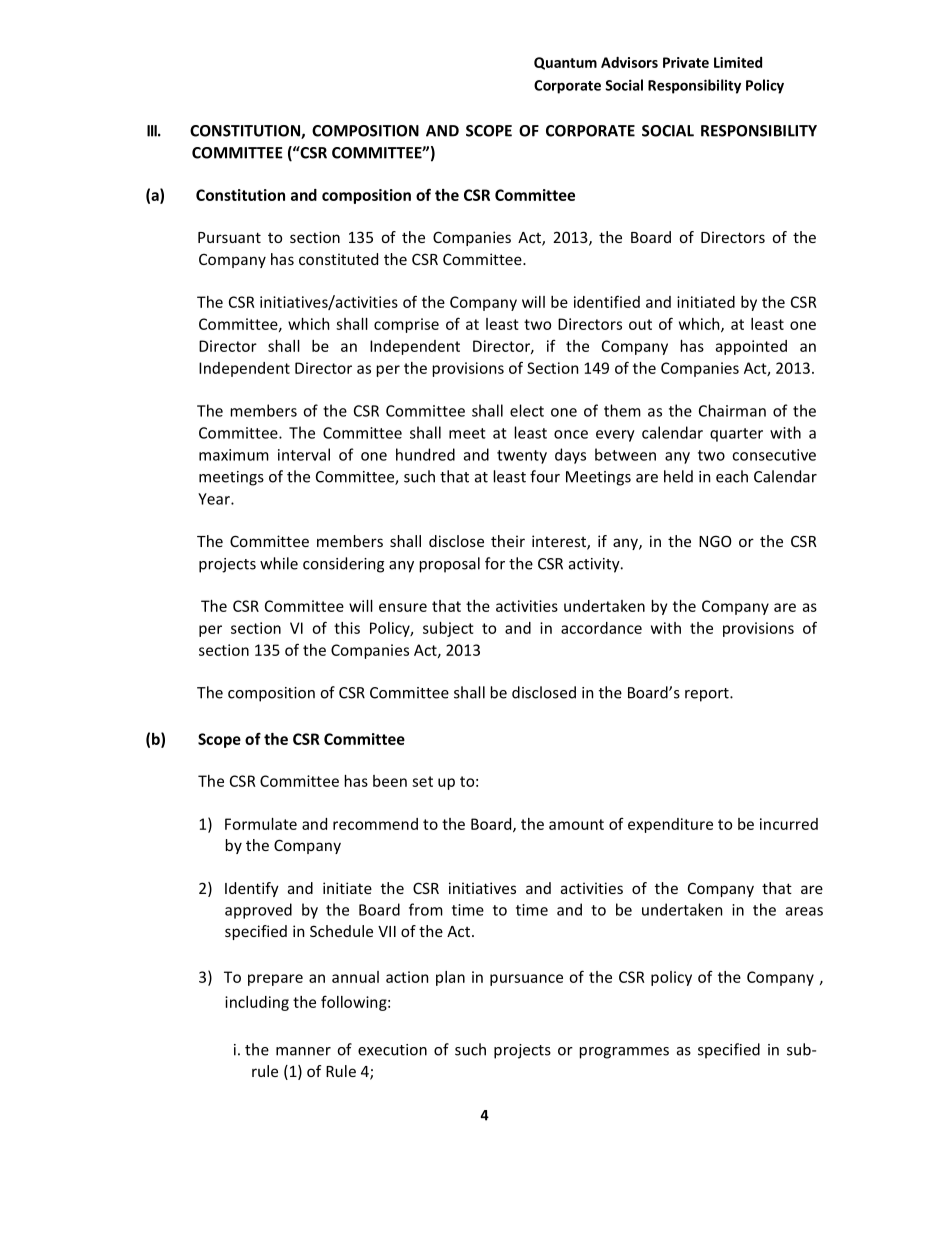  What do you see at coordinates (257, 1003) in the screenshot?
I see `including` at bounding box center [257, 1003].
